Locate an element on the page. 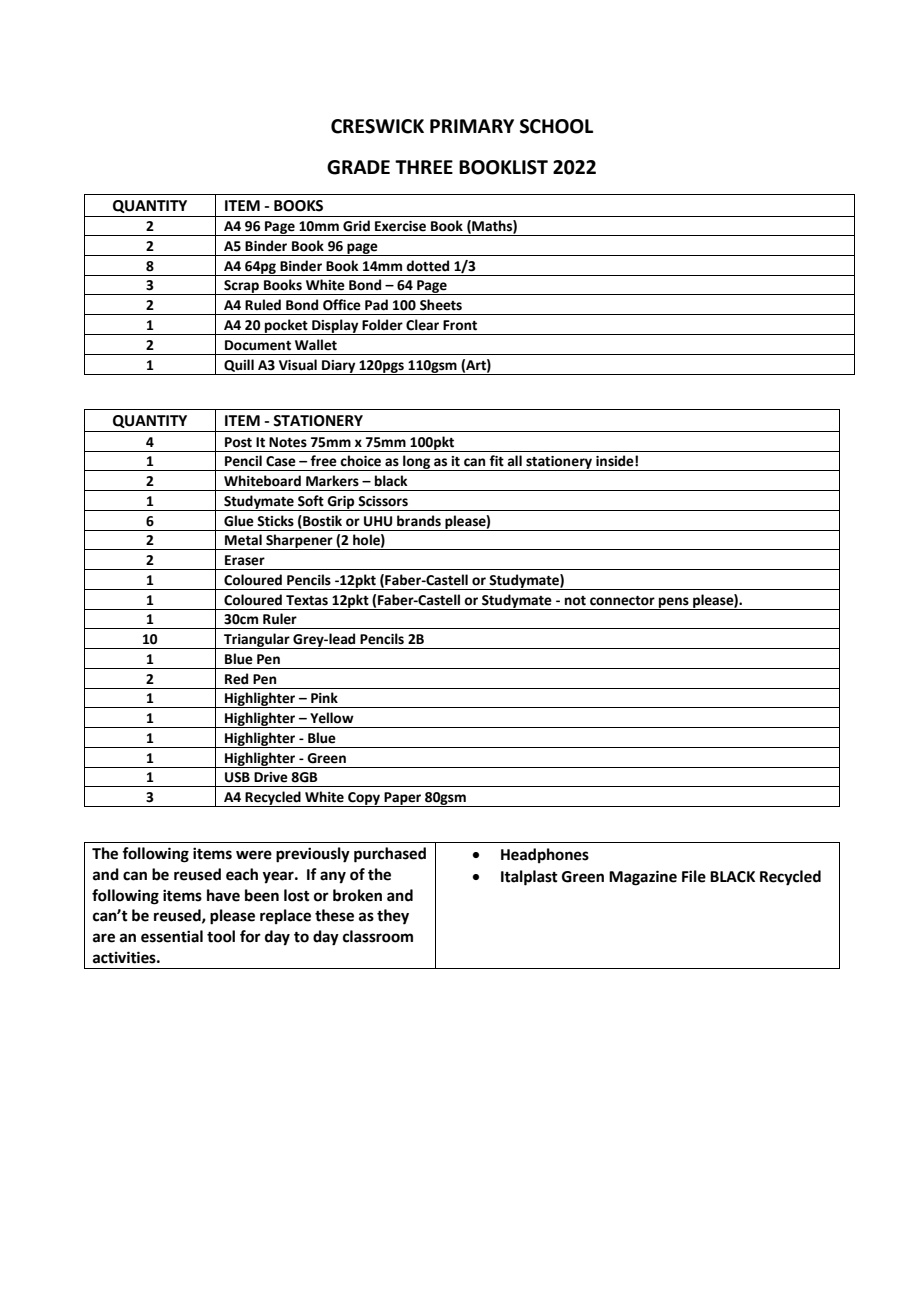 This page has width=924, height=1308. essential is located at coordinates (172, 936).
